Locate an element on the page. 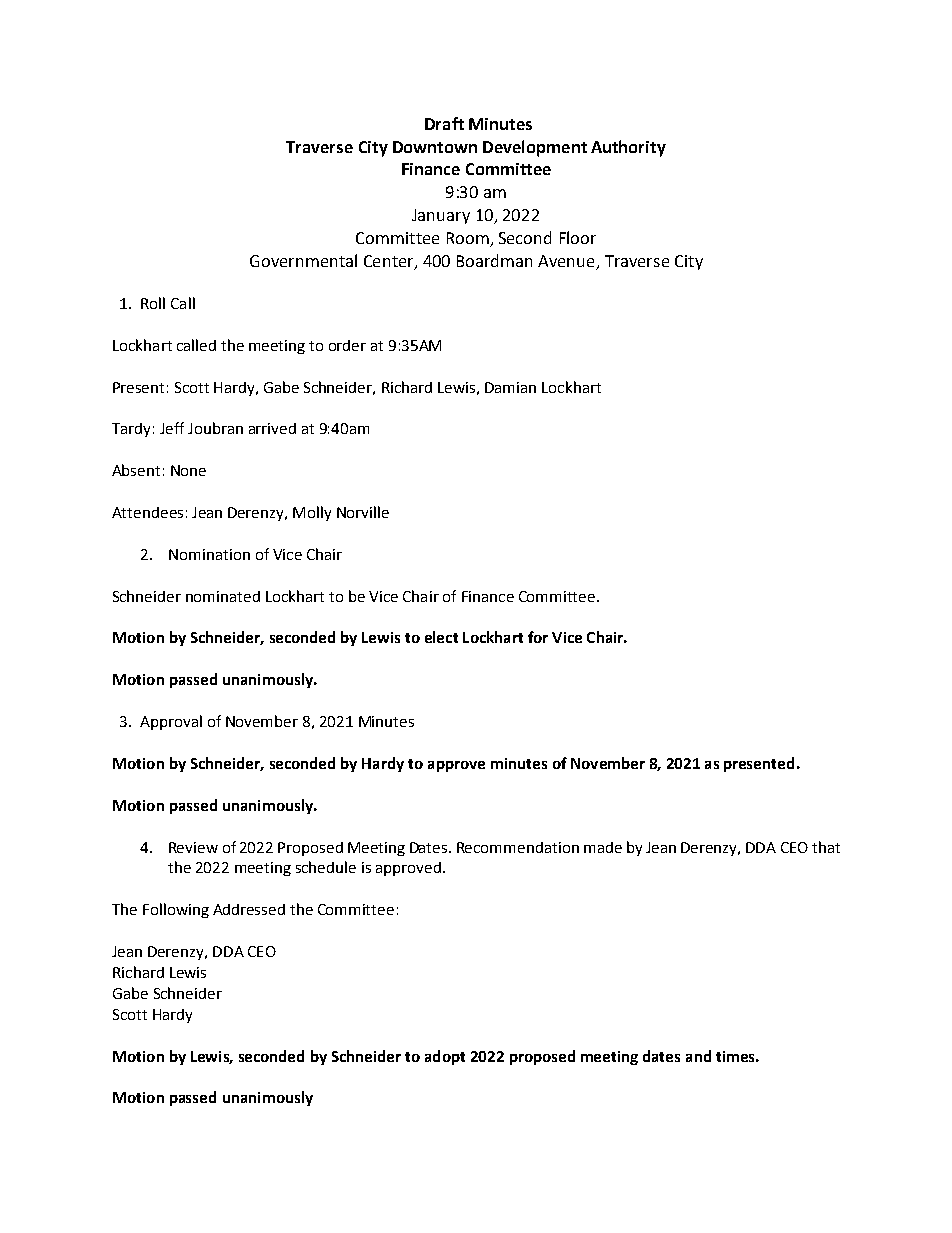 This document has width=952, height=1233. for is located at coordinates (538, 637).
